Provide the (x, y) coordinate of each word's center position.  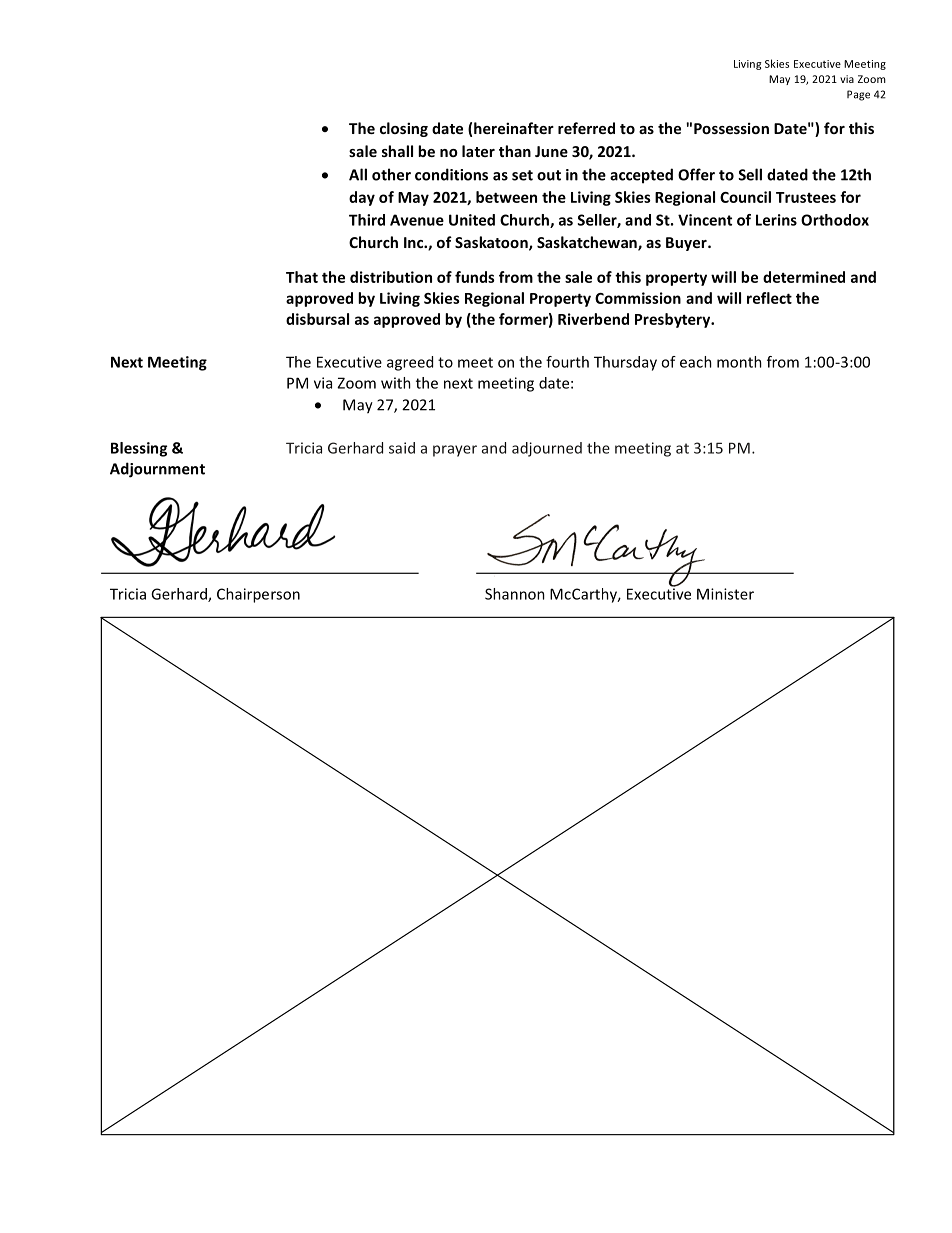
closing (404, 129)
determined (804, 277)
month (739, 362)
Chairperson (258, 595)
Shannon (515, 594)
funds (475, 277)
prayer (455, 451)
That (302, 277)
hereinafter (514, 128)
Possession (731, 128)
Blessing (139, 449)
